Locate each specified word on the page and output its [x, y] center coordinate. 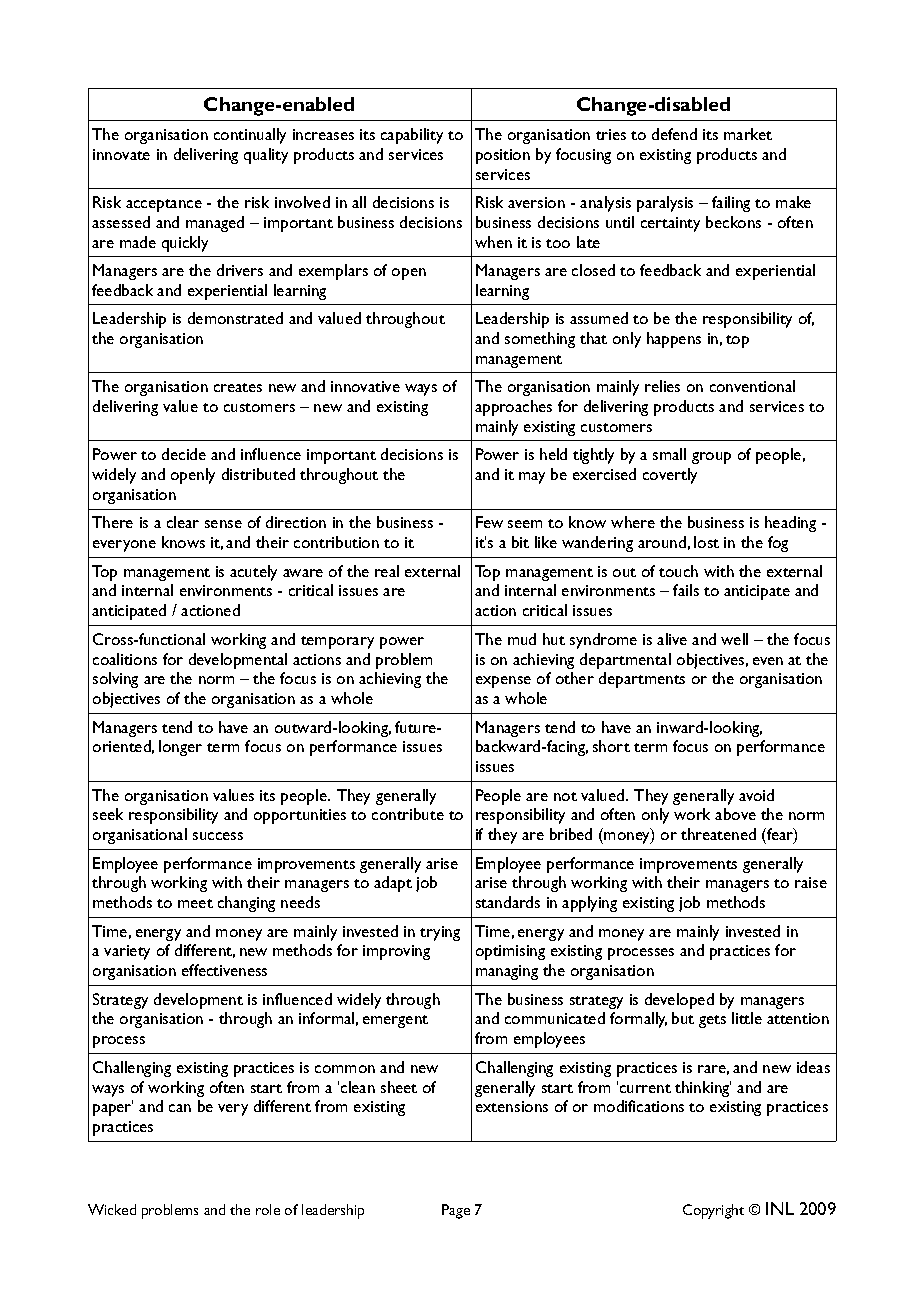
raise [811, 882]
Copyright [713, 1211]
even [768, 661]
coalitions [125, 659]
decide [184, 454]
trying [440, 933]
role [268, 1209]
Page [456, 1211]
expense [503, 682]
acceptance [164, 205]
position [503, 156]
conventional [752, 386]
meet [195, 903]
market [748, 134]
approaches [513, 408]
